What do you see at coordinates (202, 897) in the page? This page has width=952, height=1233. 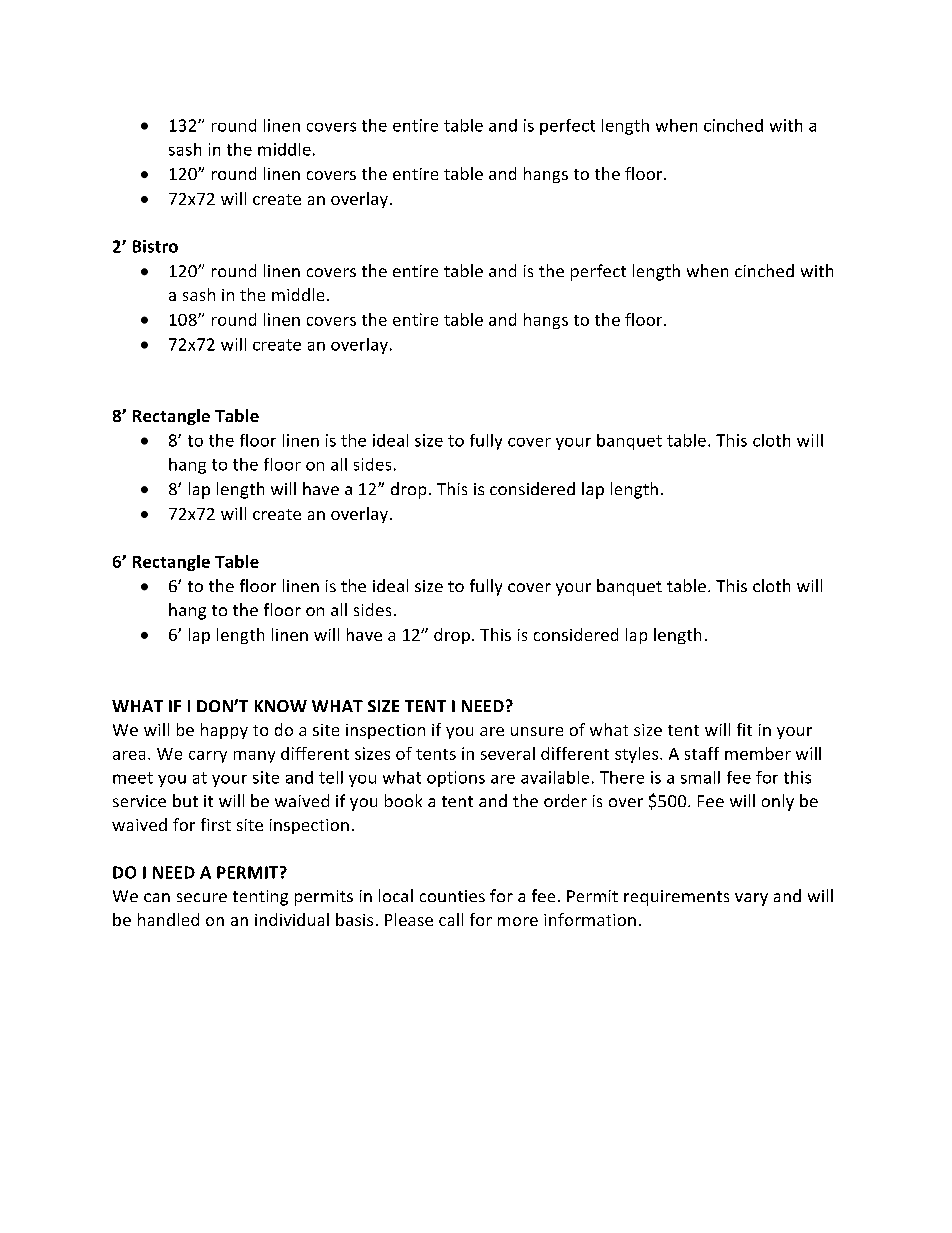 I see `secure` at bounding box center [202, 897].
